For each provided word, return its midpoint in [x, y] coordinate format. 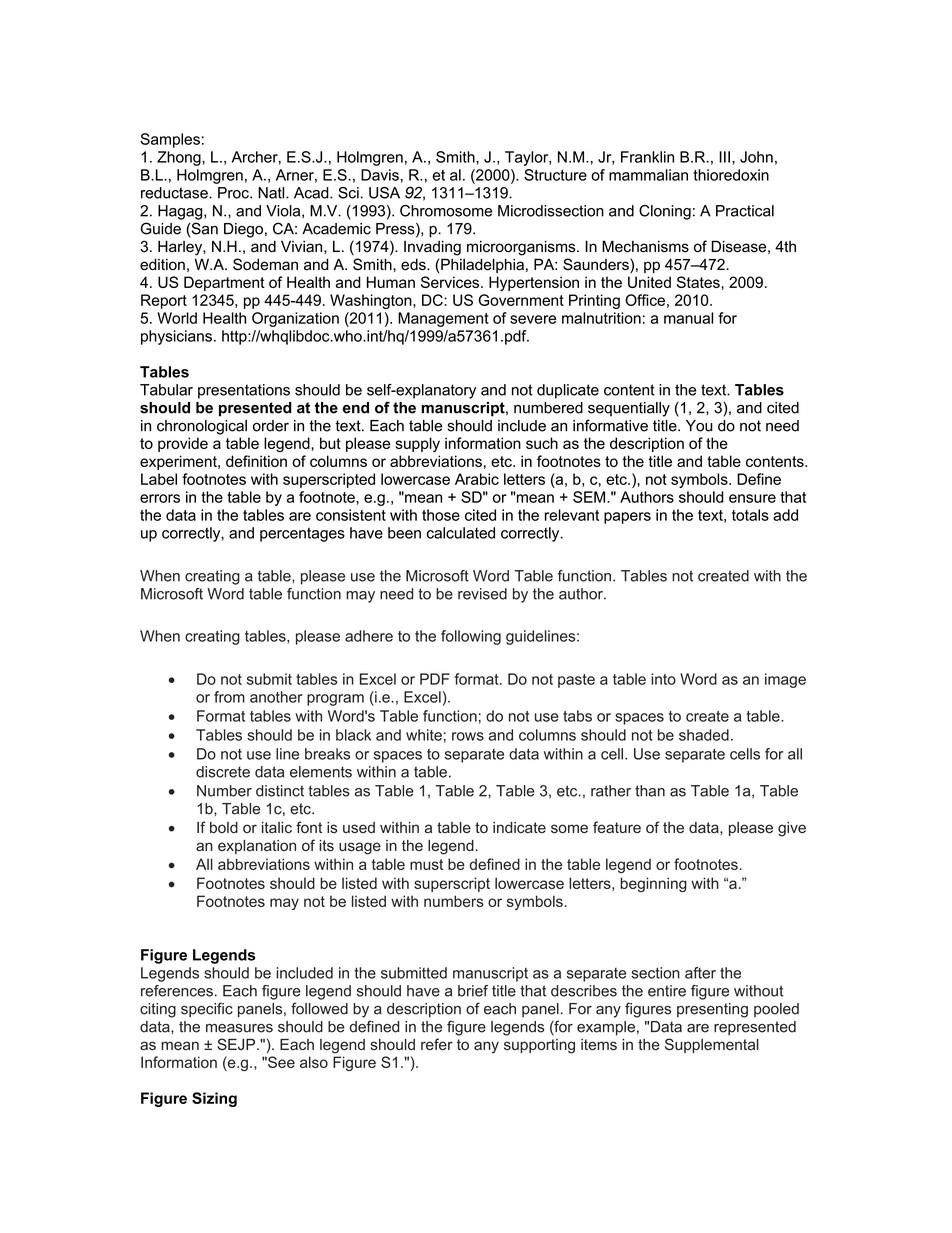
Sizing [214, 1099]
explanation [257, 847]
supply [417, 444]
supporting [539, 1046]
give [792, 829]
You [699, 426]
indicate [519, 828]
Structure [555, 175]
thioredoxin [731, 175]
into [663, 679]
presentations [244, 391]
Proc [234, 193]
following [471, 637]
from [229, 697]
